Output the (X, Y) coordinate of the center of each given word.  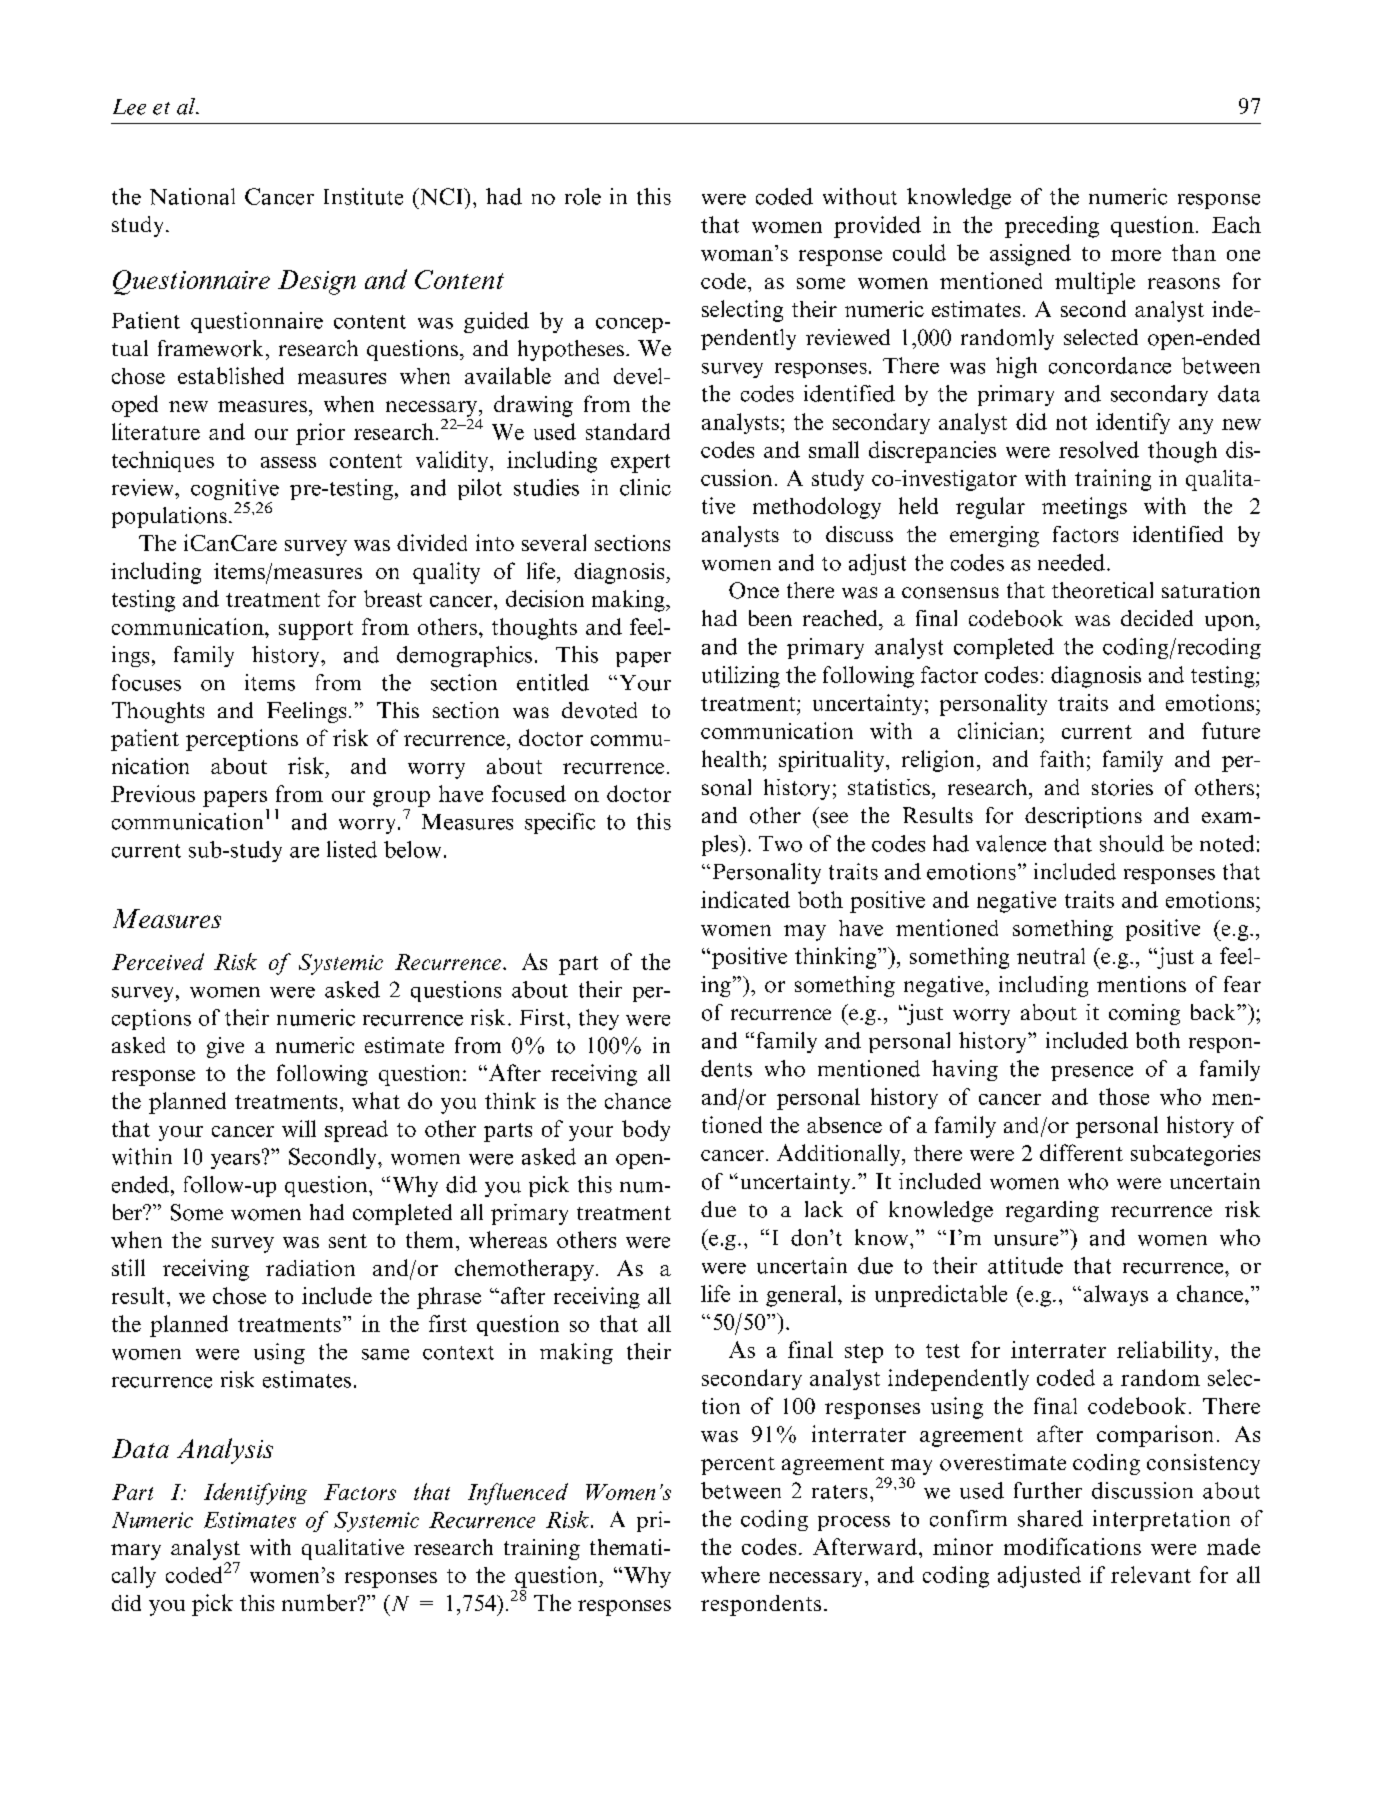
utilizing (741, 677)
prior (320, 434)
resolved (1099, 449)
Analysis (225, 1451)
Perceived (158, 961)
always (1116, 1295)
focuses (146, 682)
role (583, 196)
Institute (363, 196)
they (599, 1019)
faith (1062, 758)
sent (348, 1241)
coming (1144, 1014)
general (802, 1296)
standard (628, 431)
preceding (1052, 227)
